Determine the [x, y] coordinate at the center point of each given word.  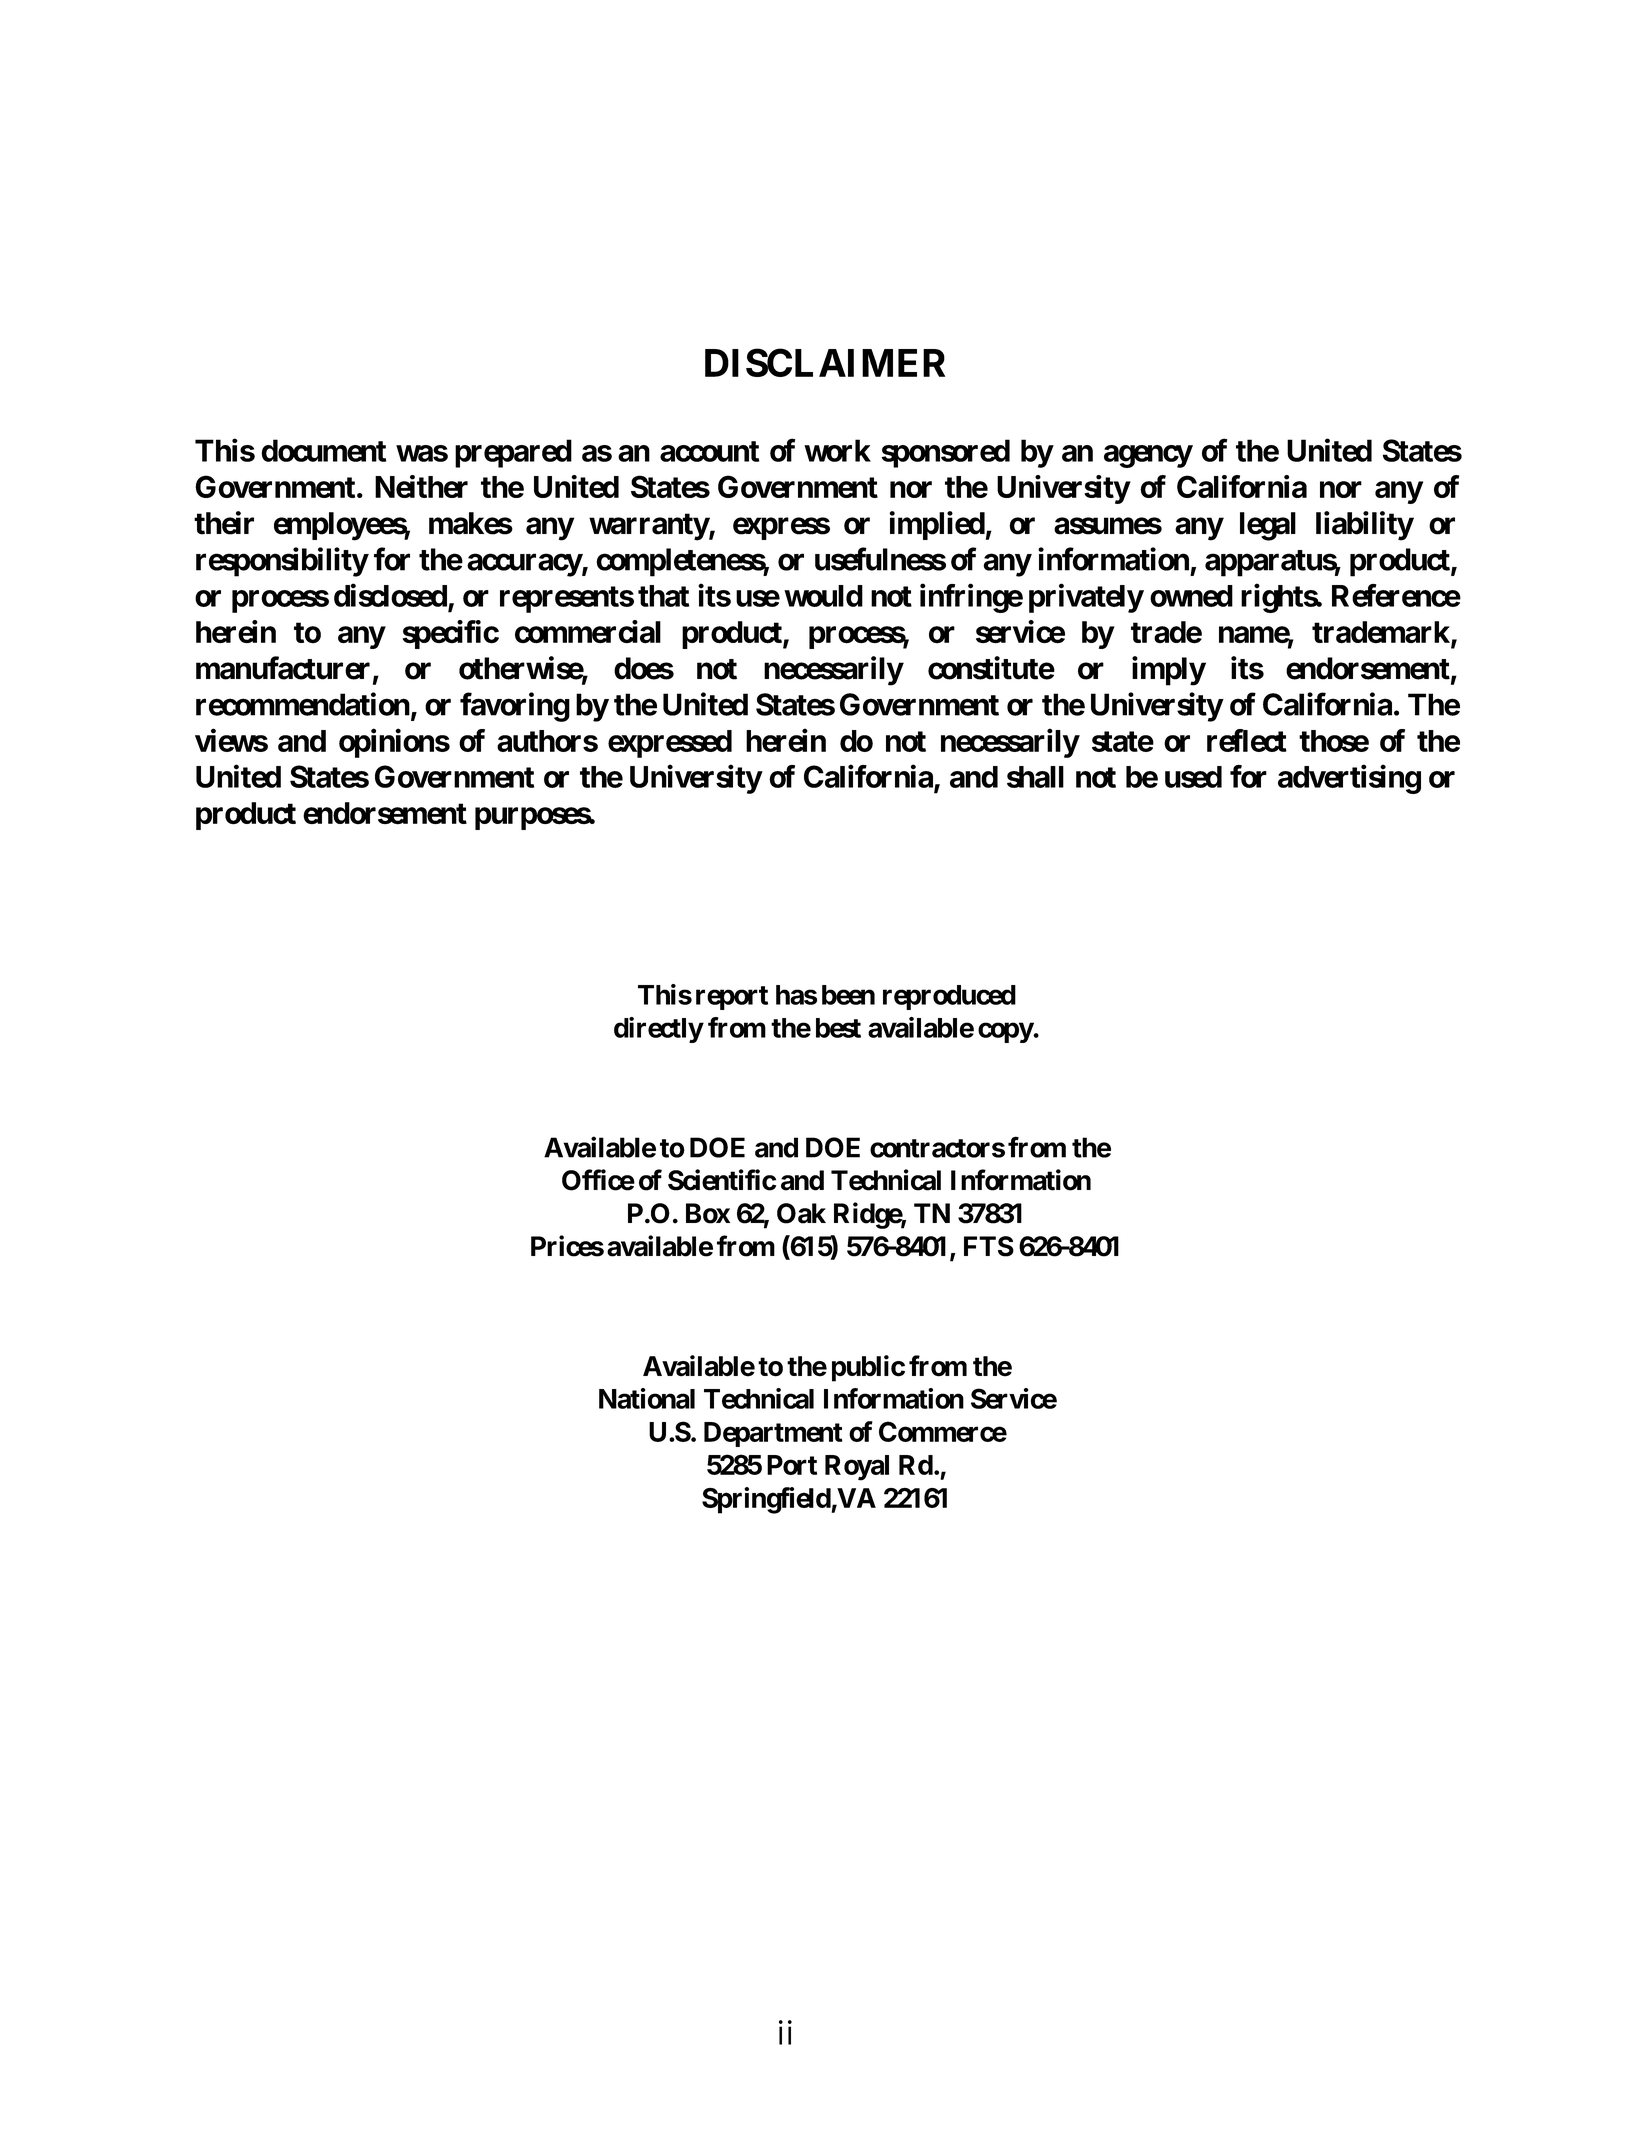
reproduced [949, 997]
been [848, 995]
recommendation [303, 704]
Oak [801, 1213]
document [323, 450]
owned [1191, 596]
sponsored [945, 453]
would [823, 596]
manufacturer [283, 668]
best [838, 1028]
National [647, 1398]
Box [708, 1213]
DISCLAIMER [825, 362]
